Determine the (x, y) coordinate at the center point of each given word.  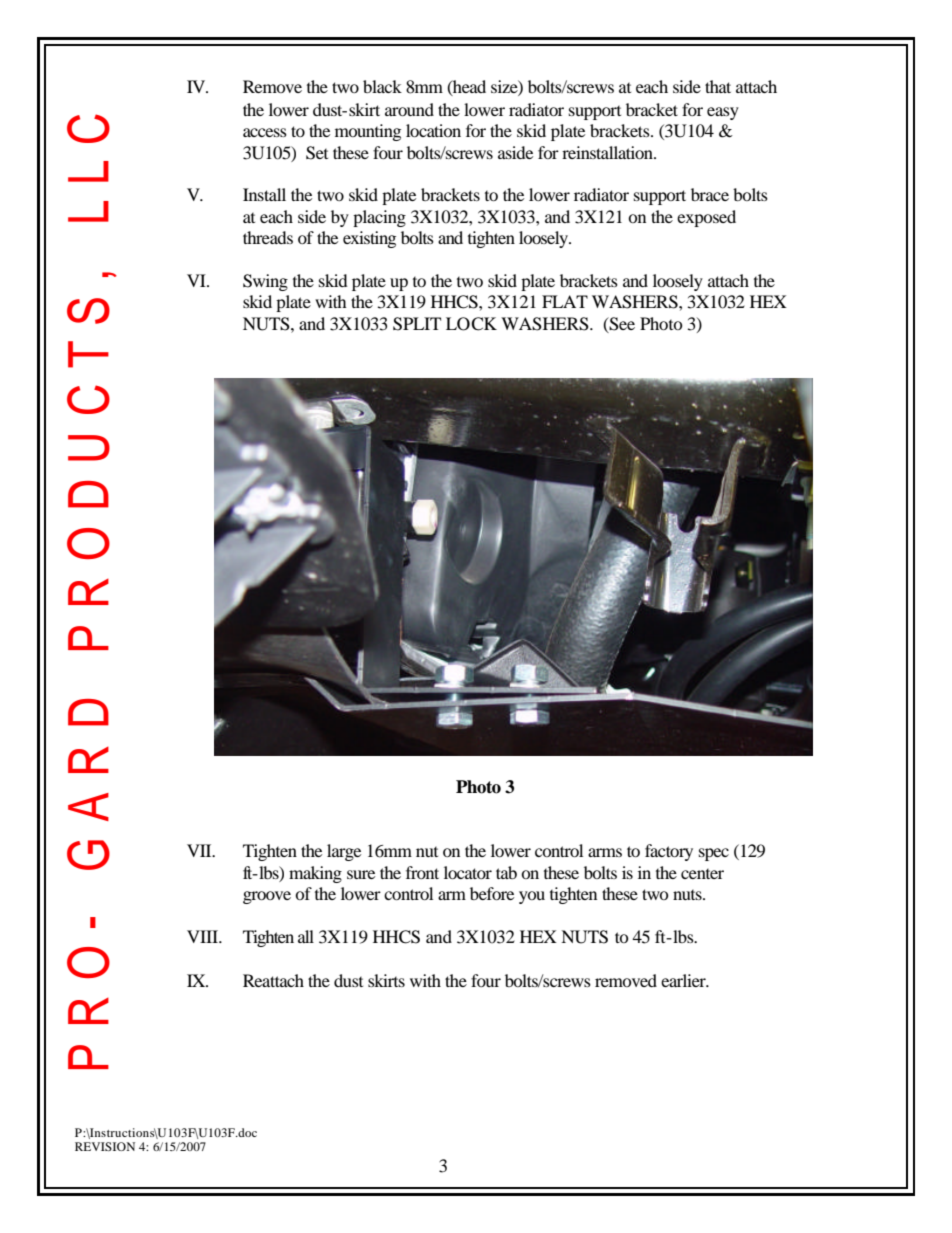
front (422, 872)
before (492, 893)
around (409, 109)
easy (723, 113)
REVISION (105, 1146)
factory (669, 852)
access (265, 132)
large (344, 852)
